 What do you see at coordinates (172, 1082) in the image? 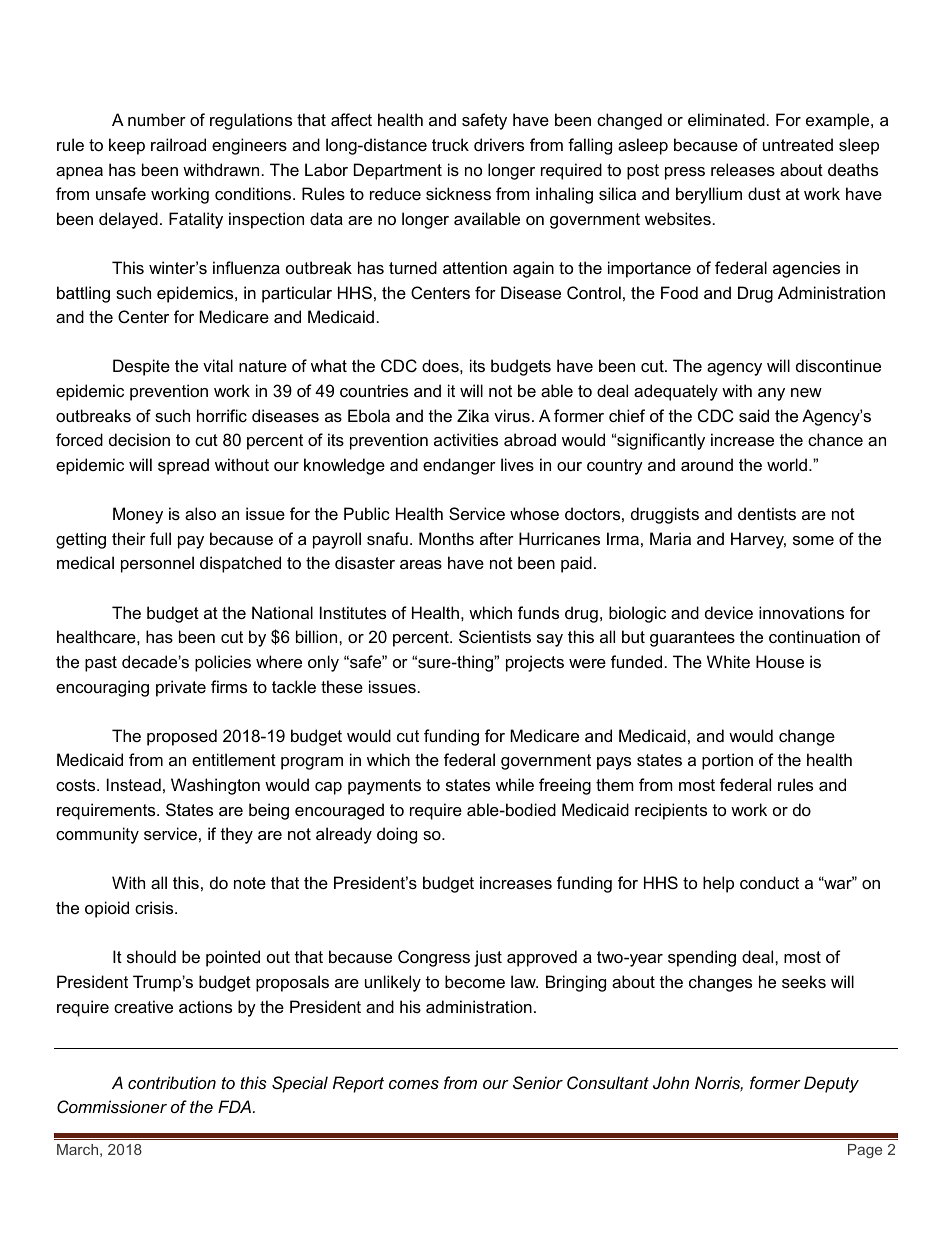
I see `contribution` at bounding box center [172, 1082].
